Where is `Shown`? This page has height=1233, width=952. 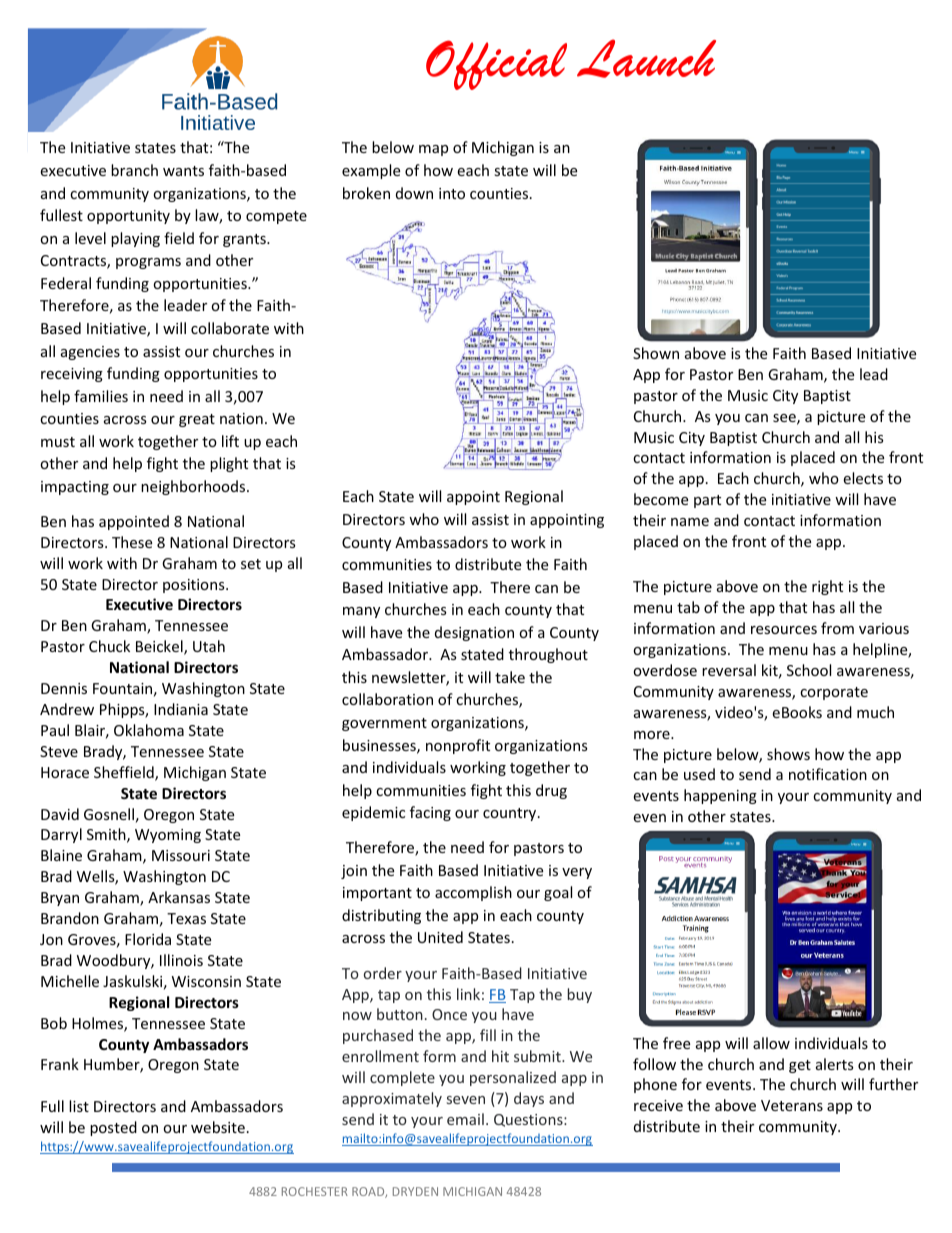
Shown is located at coordinates (656, 353).
